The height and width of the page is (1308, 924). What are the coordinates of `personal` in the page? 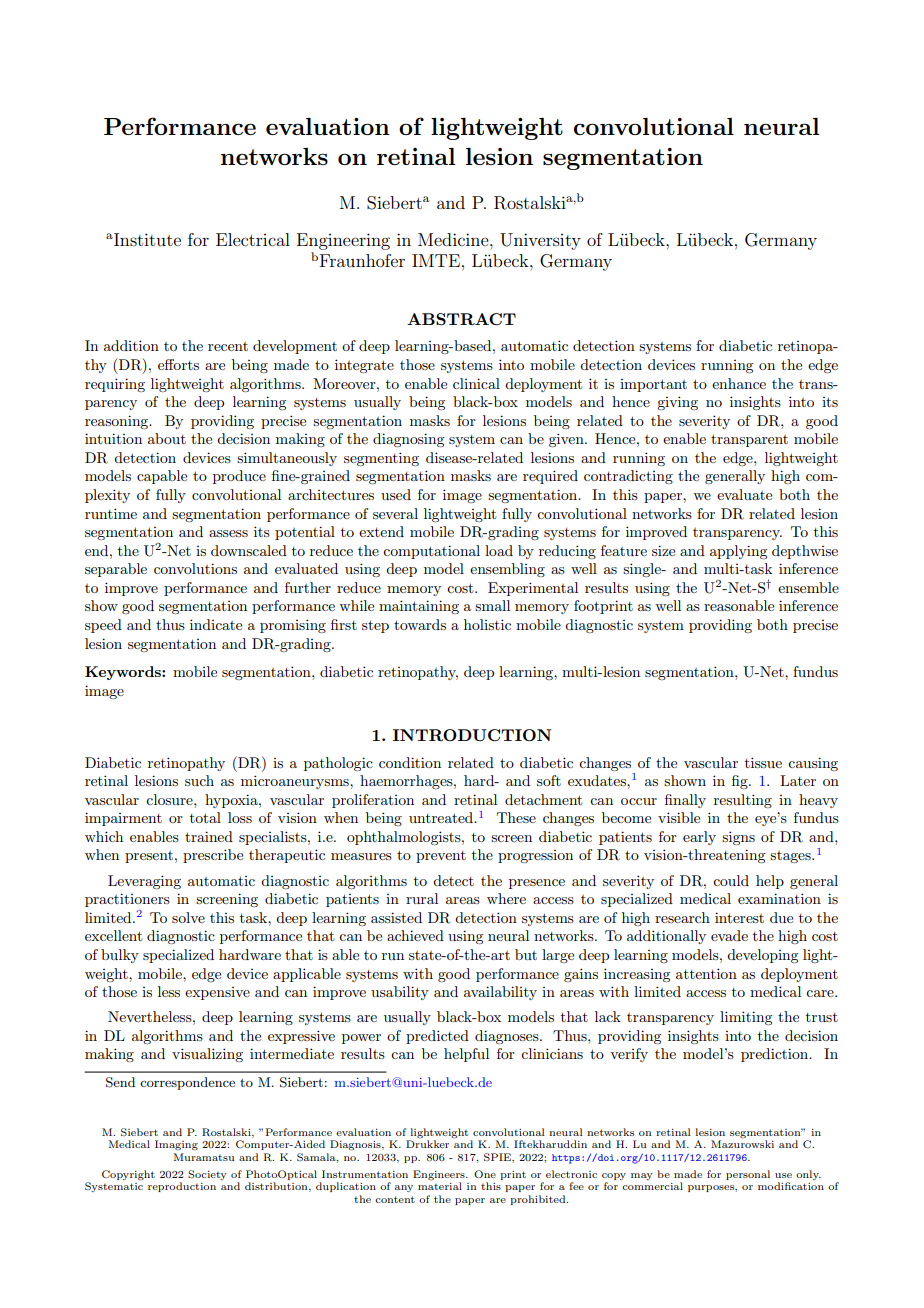 It's located at (748, 1175).
